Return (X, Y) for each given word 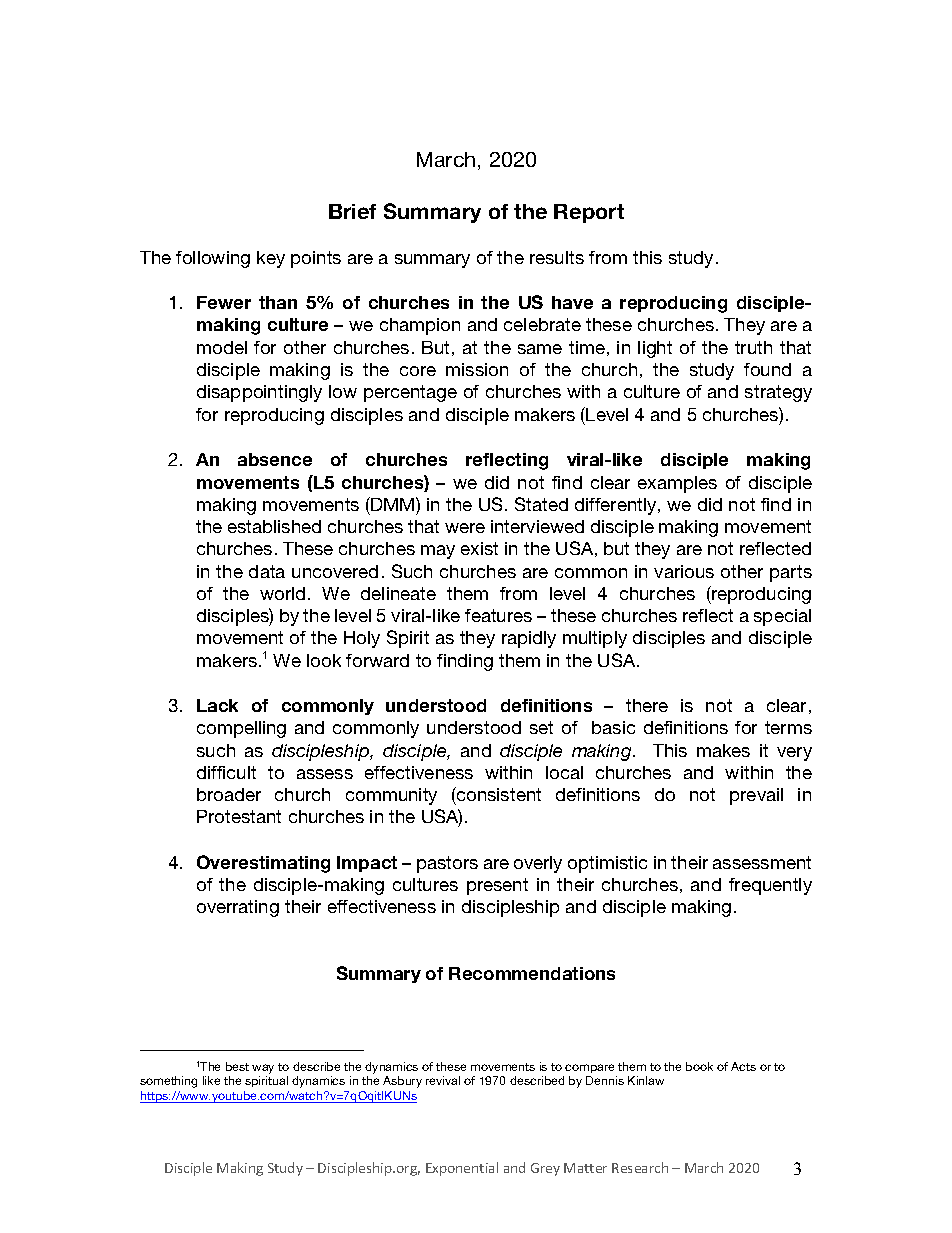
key (271, 259)
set (541, 727)
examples (677, 484)
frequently (770, 886)
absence (275, 459)
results (557, 257)
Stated (541, 504)
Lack (217, 705)
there (647, 705)
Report (589, 213)
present (497, 886)
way (263, 1069)
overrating (238, 908)
